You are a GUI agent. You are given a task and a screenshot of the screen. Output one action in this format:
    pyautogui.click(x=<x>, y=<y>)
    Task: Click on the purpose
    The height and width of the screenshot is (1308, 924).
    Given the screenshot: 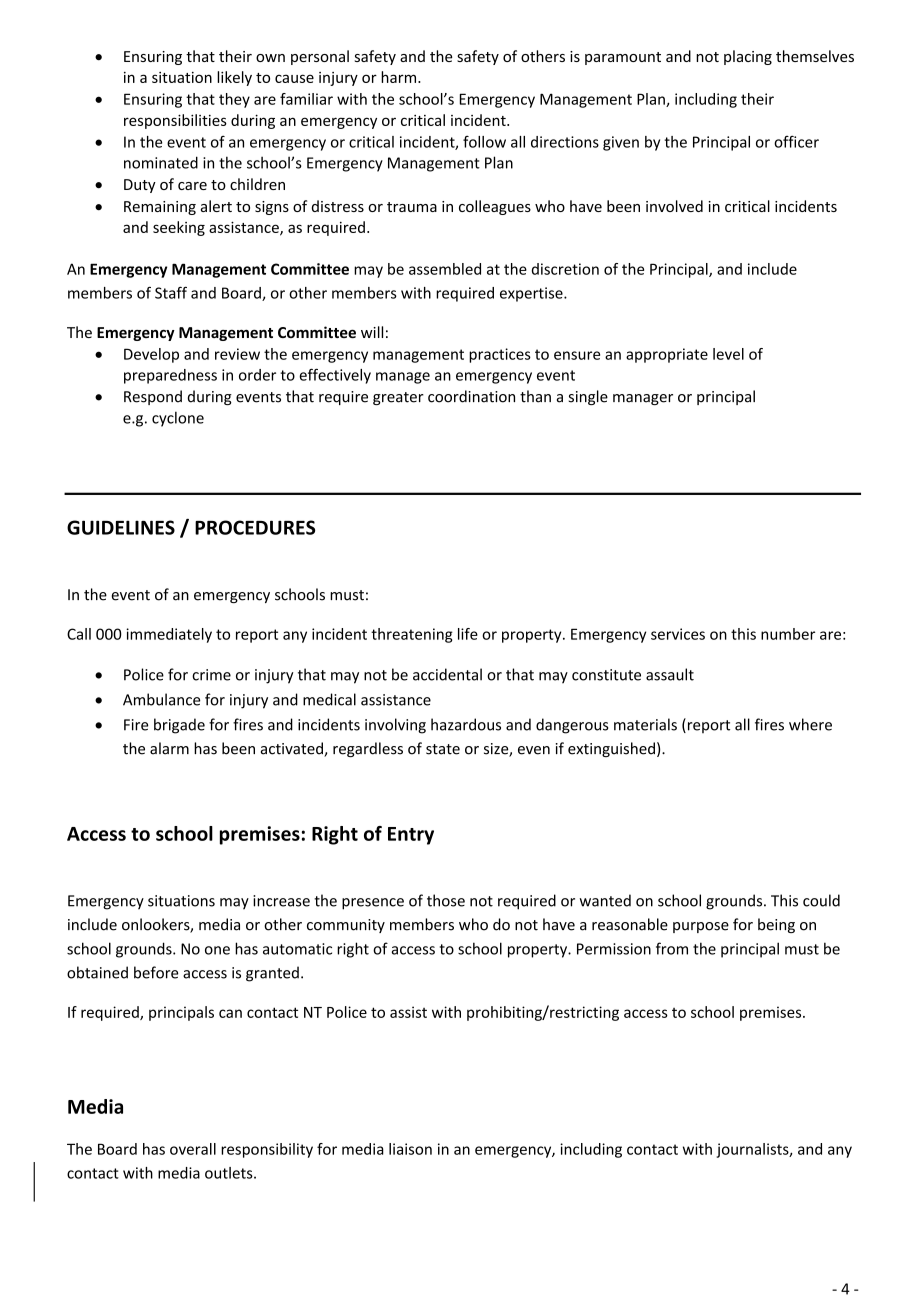 What is the action you would take?
    pyautogui.click(x=701, y=927)
